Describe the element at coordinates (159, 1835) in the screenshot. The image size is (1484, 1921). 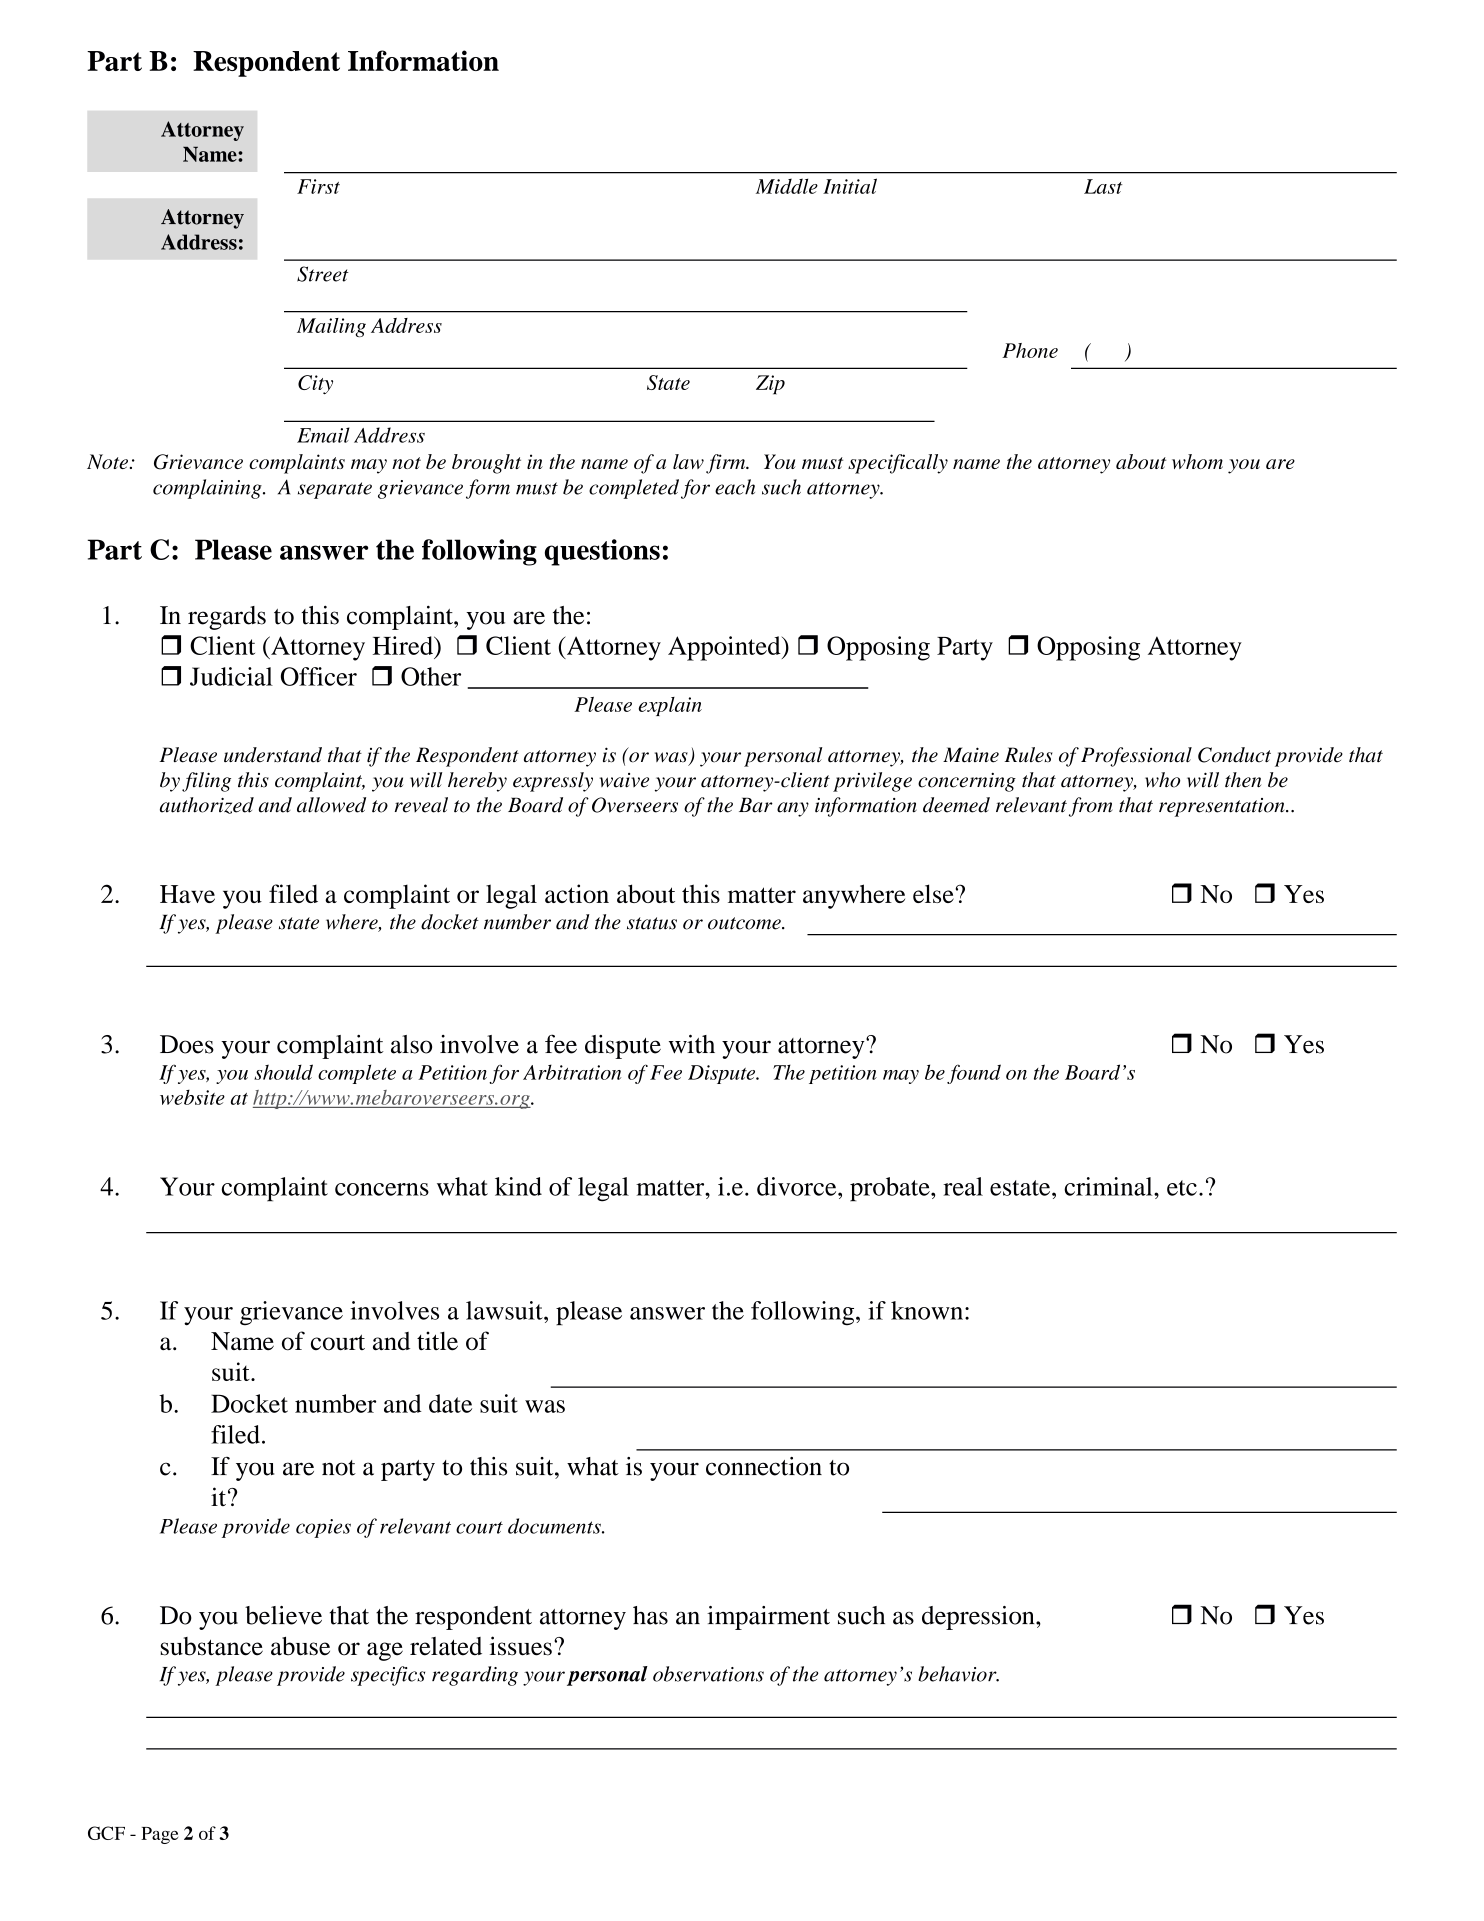
I see `Page` at that location.
